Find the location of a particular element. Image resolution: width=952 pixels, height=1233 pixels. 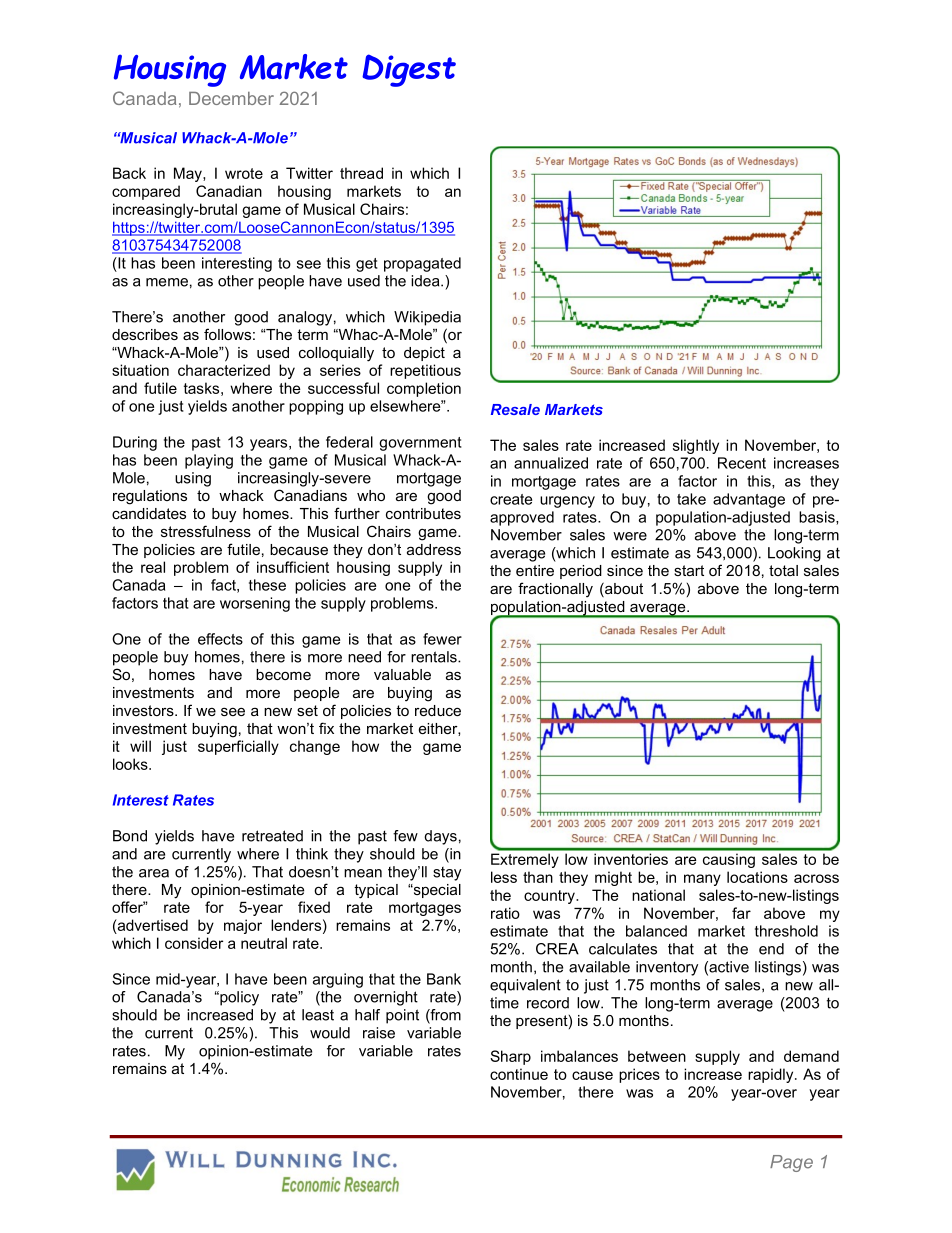

would is located at coordinates (330, 1033).
